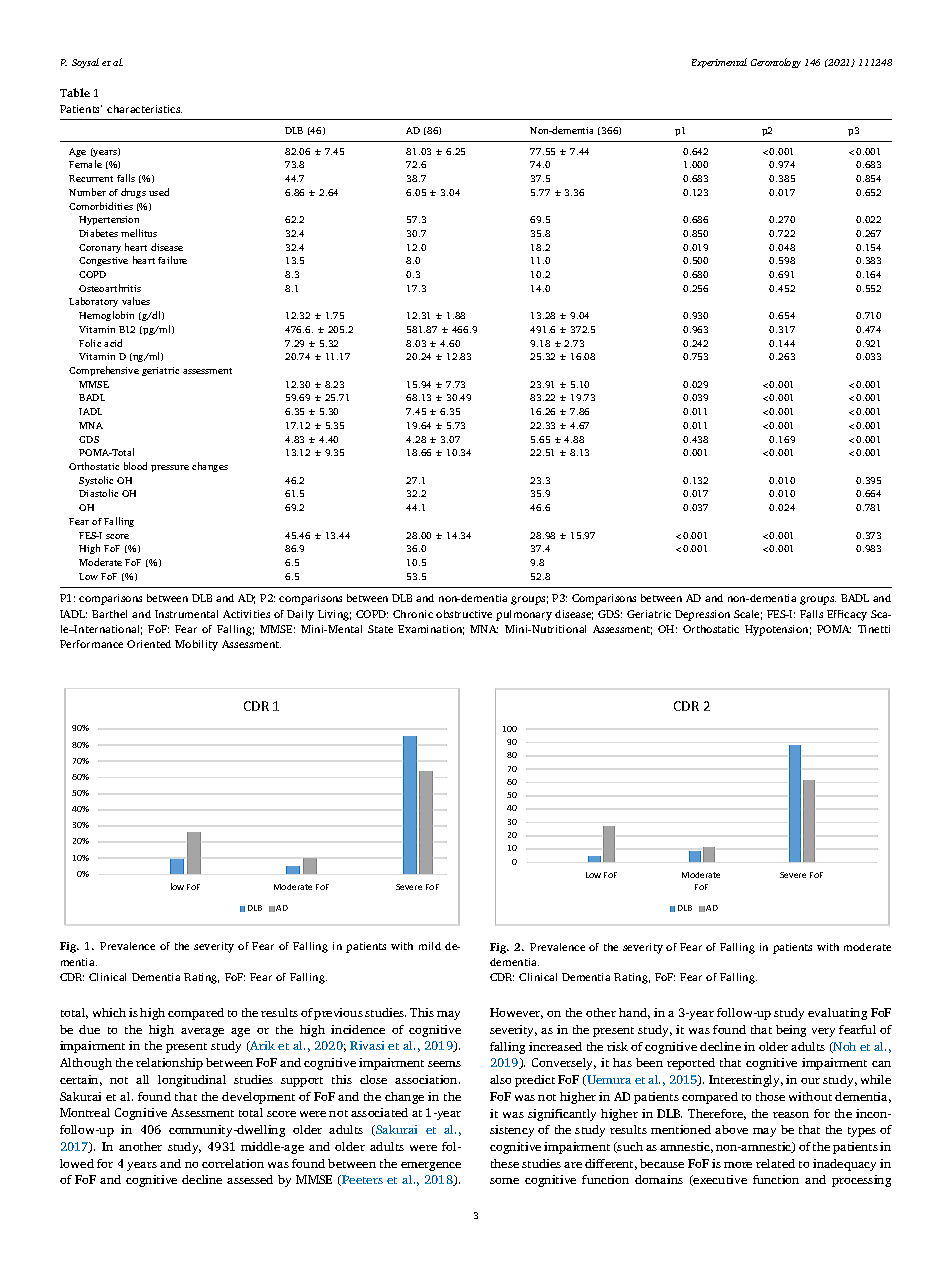 Image resolution: width=952 pixels, height=1270 pixels. What do you see at coordinates (144, 109) in the screenshot?
I see `characteristics` at bounding box center [144, 109].
